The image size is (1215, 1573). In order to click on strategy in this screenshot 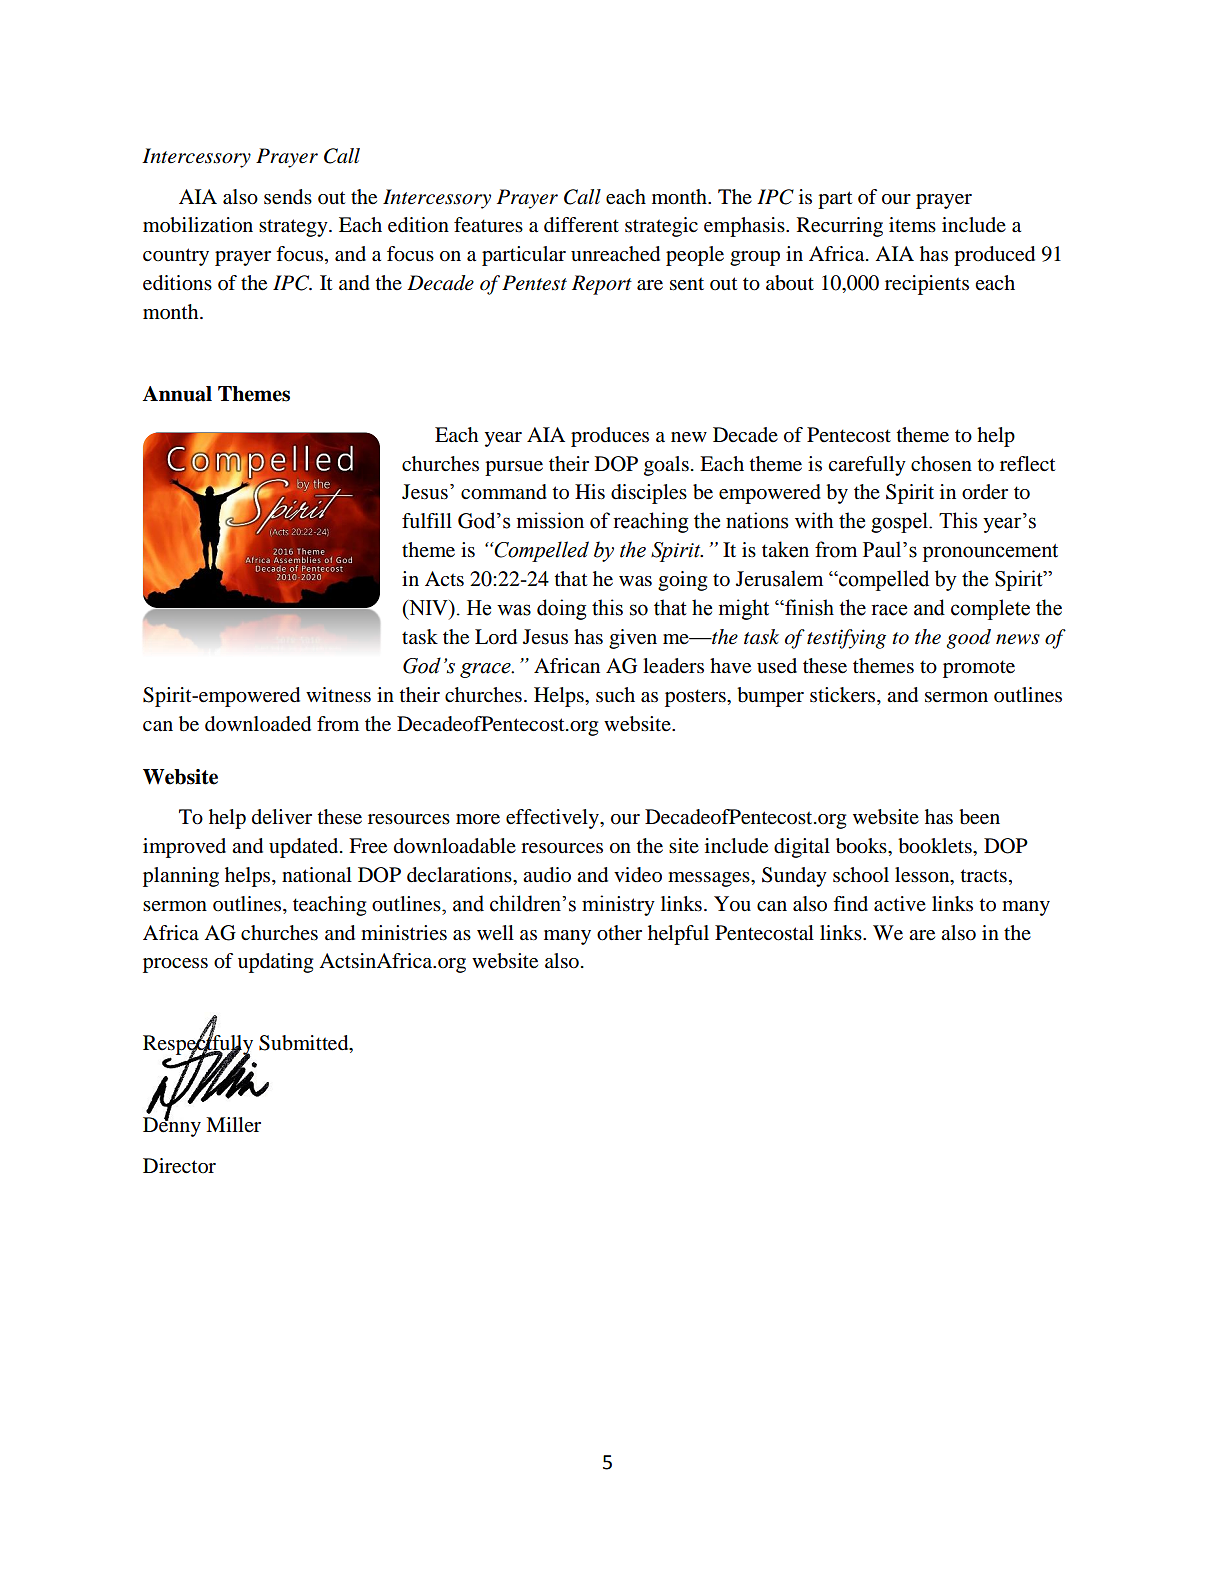, I will do `click(294, 228)`.
